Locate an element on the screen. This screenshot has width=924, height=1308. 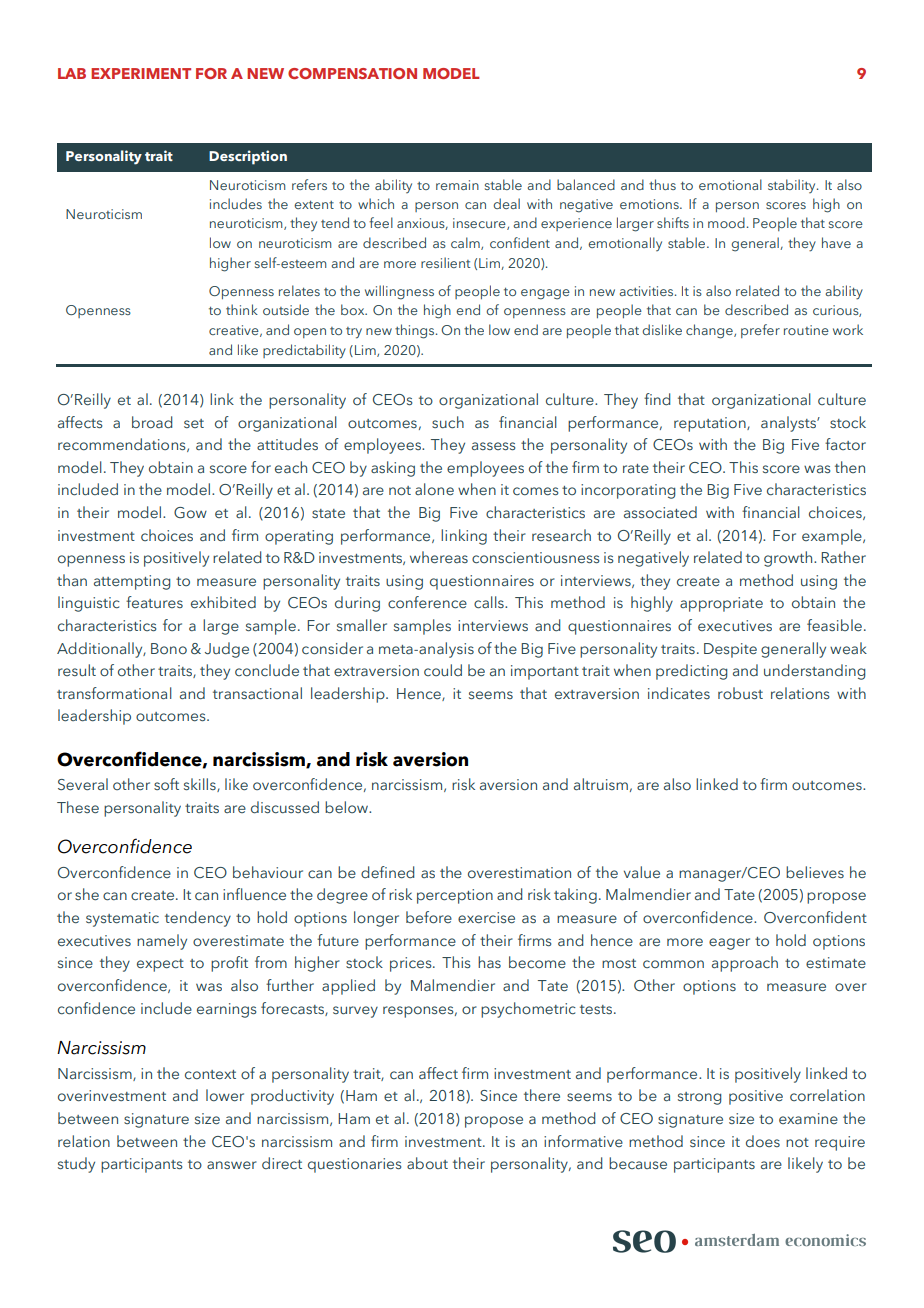
systematic is located at coordinates (122, 919).
